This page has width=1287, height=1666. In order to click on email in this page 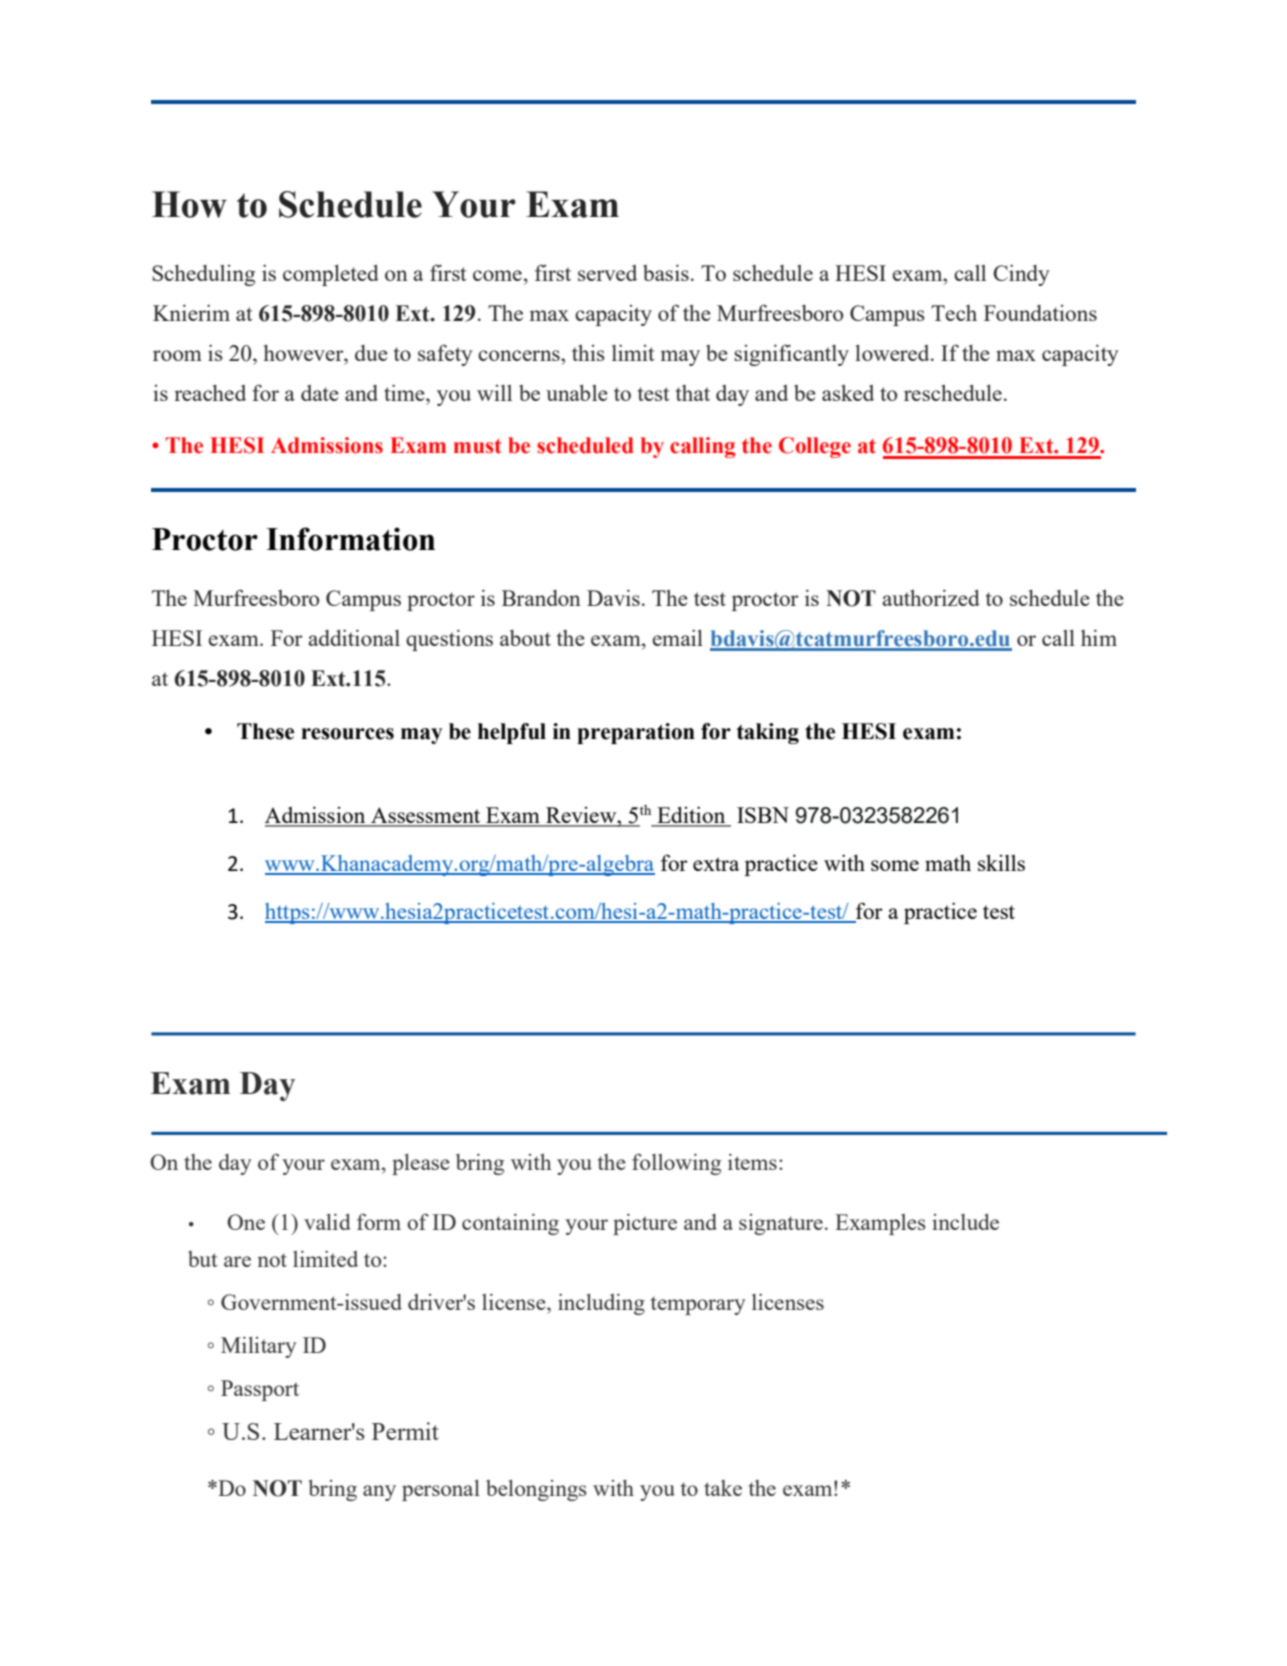, I will do `click(677, 637)`.
